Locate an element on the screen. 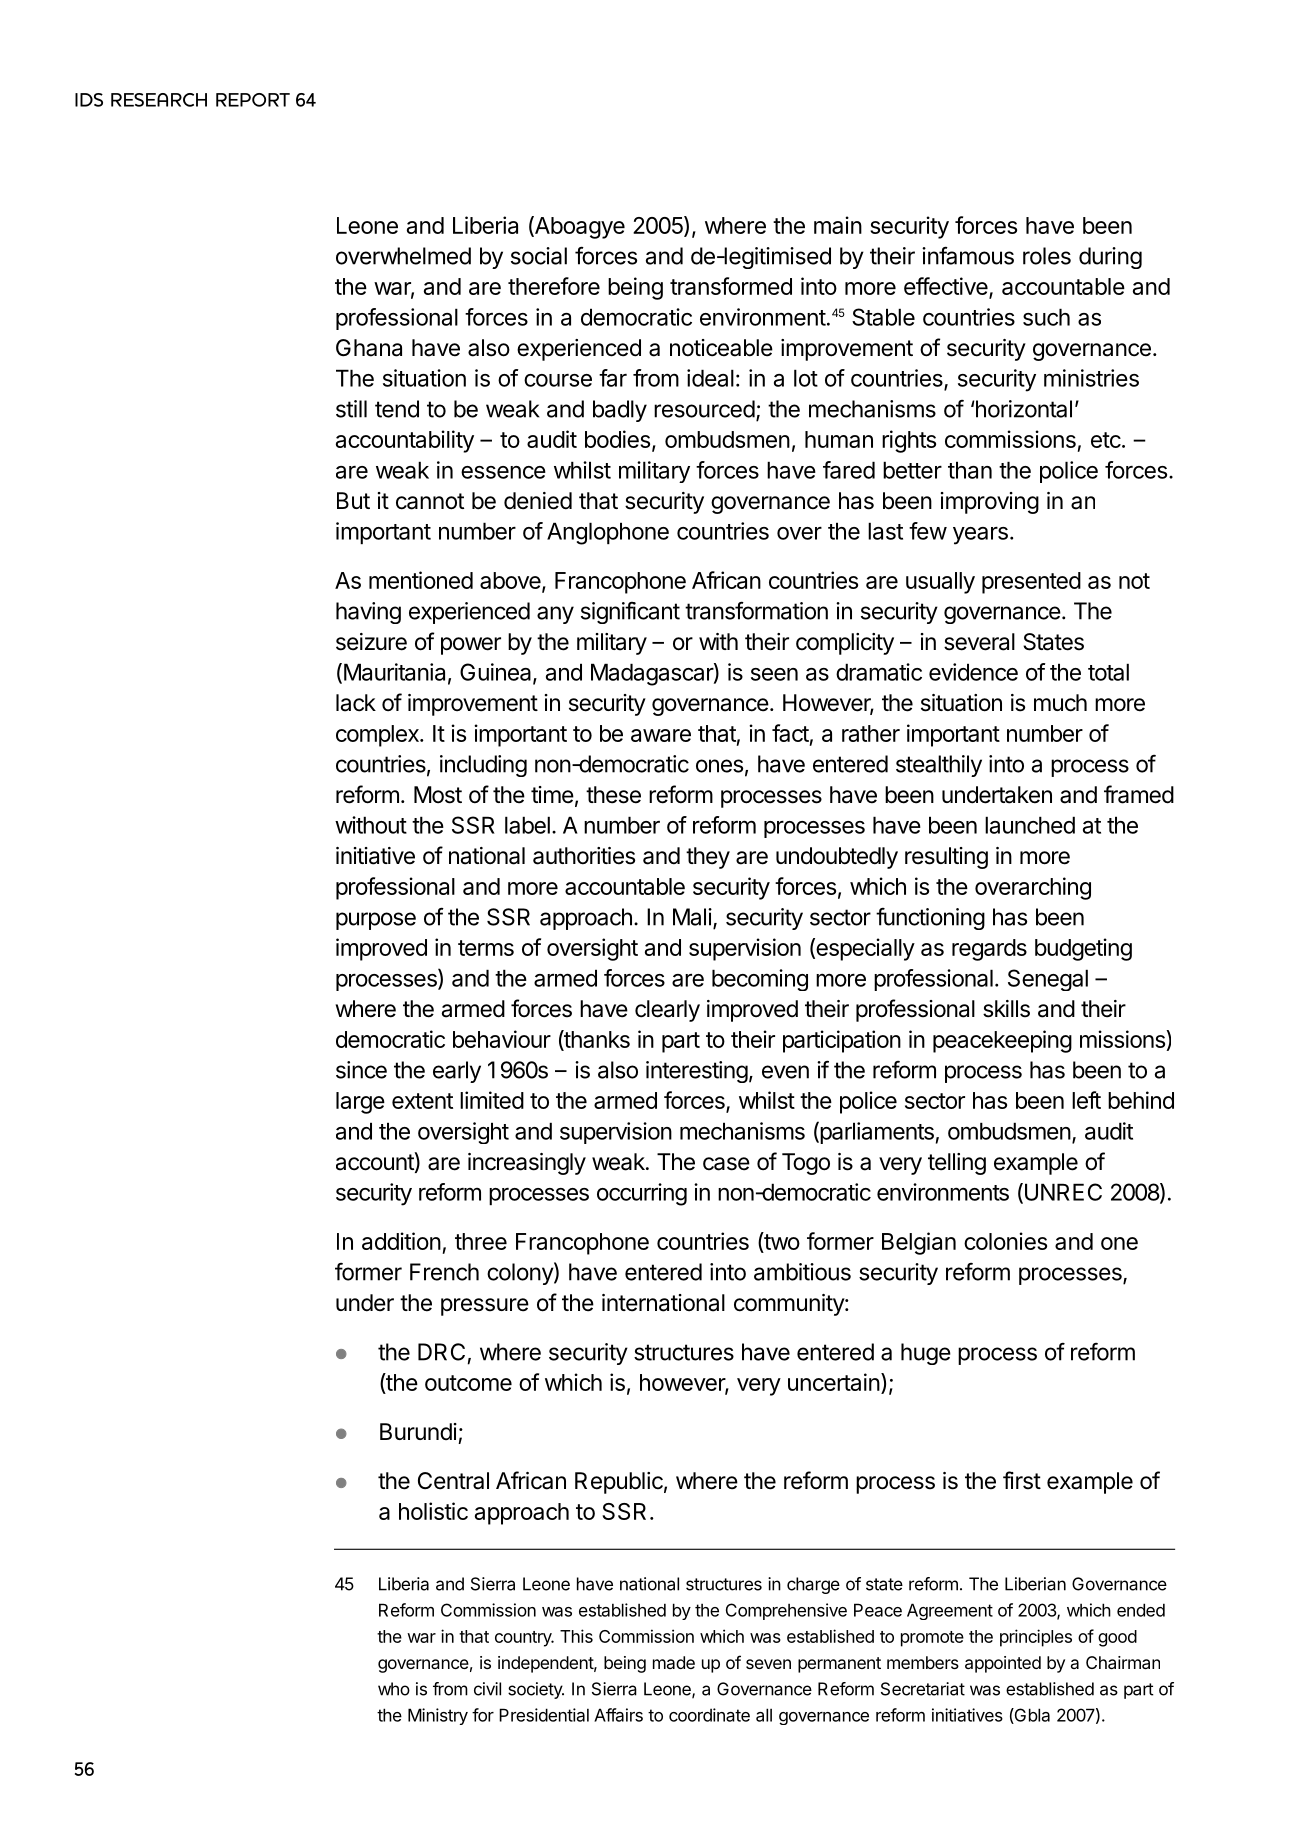 This screenshot has height=1840, width=1300. regards is located at coordinates (989, 950).
